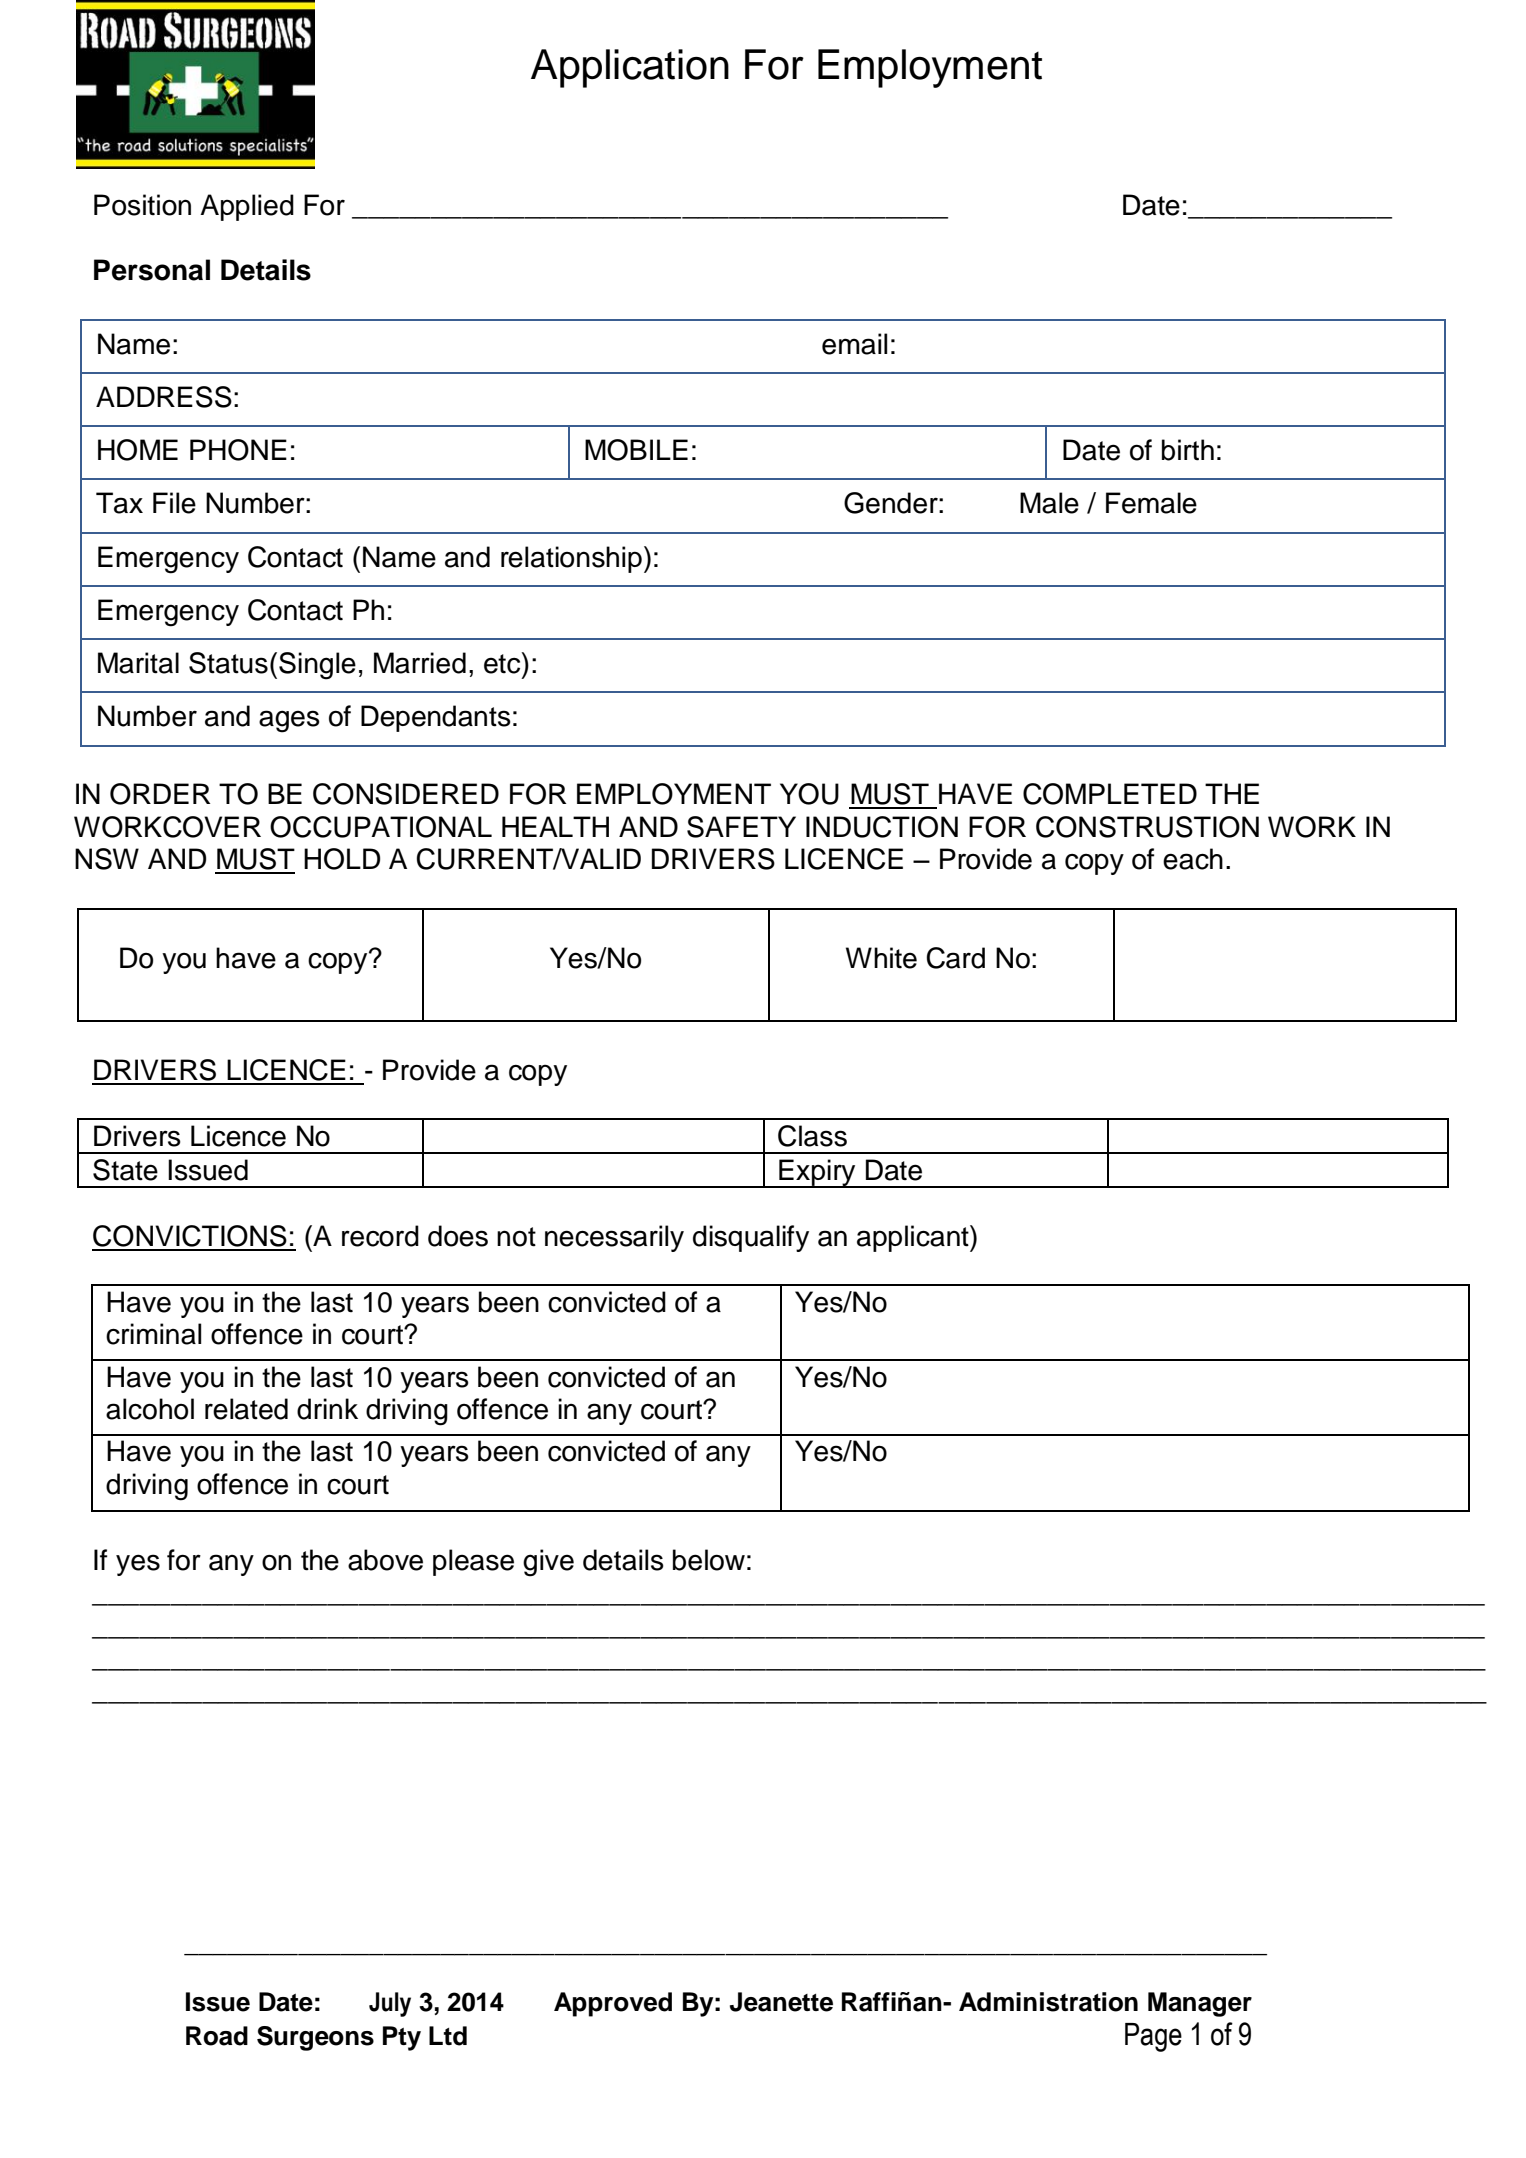 The image size is (1526, 2158). Describe the element at coordinates (289, 721) in the document. I see `ages` at that location.
